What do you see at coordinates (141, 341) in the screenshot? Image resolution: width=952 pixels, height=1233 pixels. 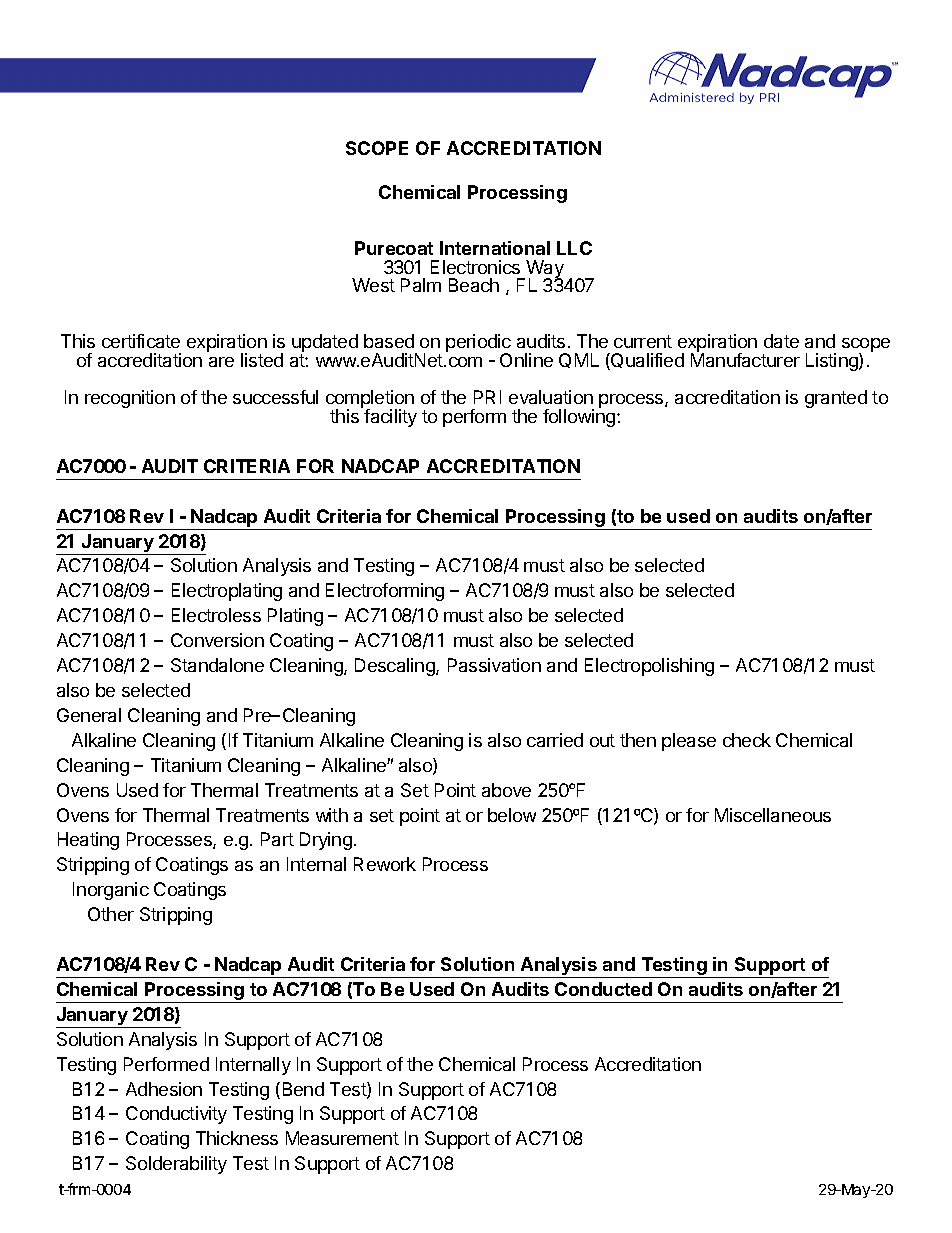 I see `certificate` at bounding box center [141, 341].
